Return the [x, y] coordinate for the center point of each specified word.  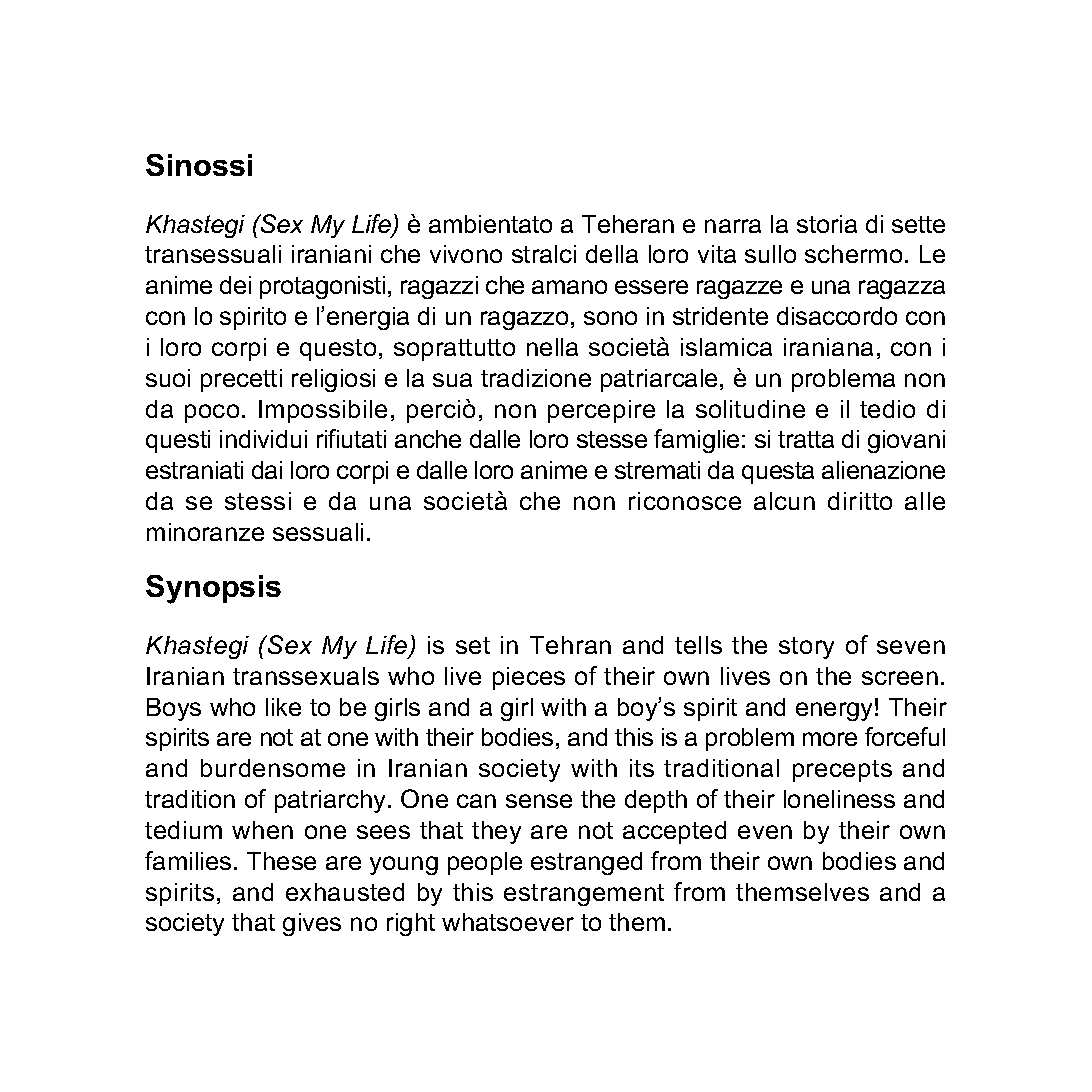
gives [312, 924]
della [612, 254]
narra [733, 226]
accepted [674, 832]
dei [235, 285]
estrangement [584, 895]
